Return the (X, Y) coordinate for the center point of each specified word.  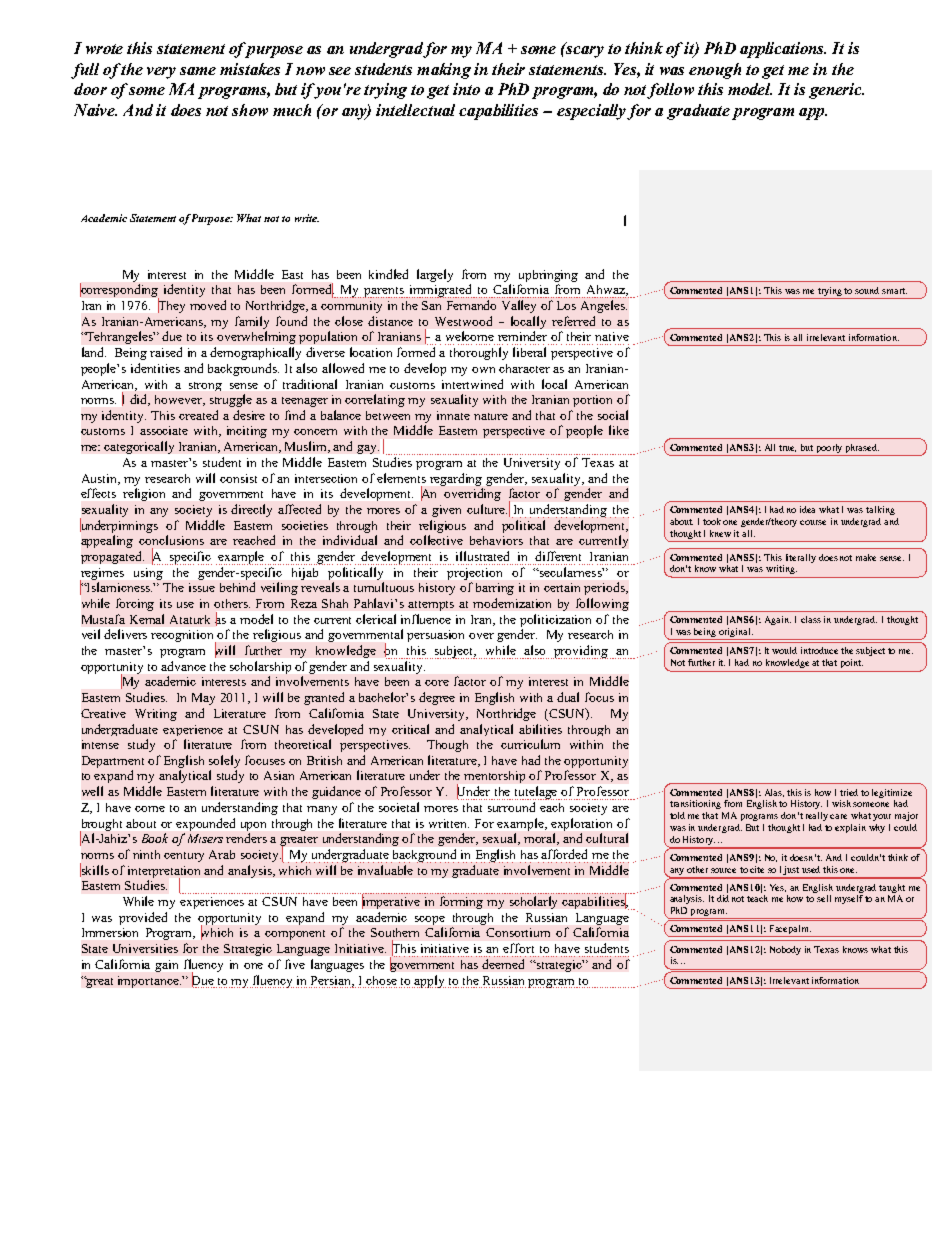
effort (518, 948)
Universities (145, 948)
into (466, 89)
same (198, 71)
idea (807, 509)
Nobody (785, 950)
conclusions (171, 540)
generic (836, 91)
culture (487, 509)
